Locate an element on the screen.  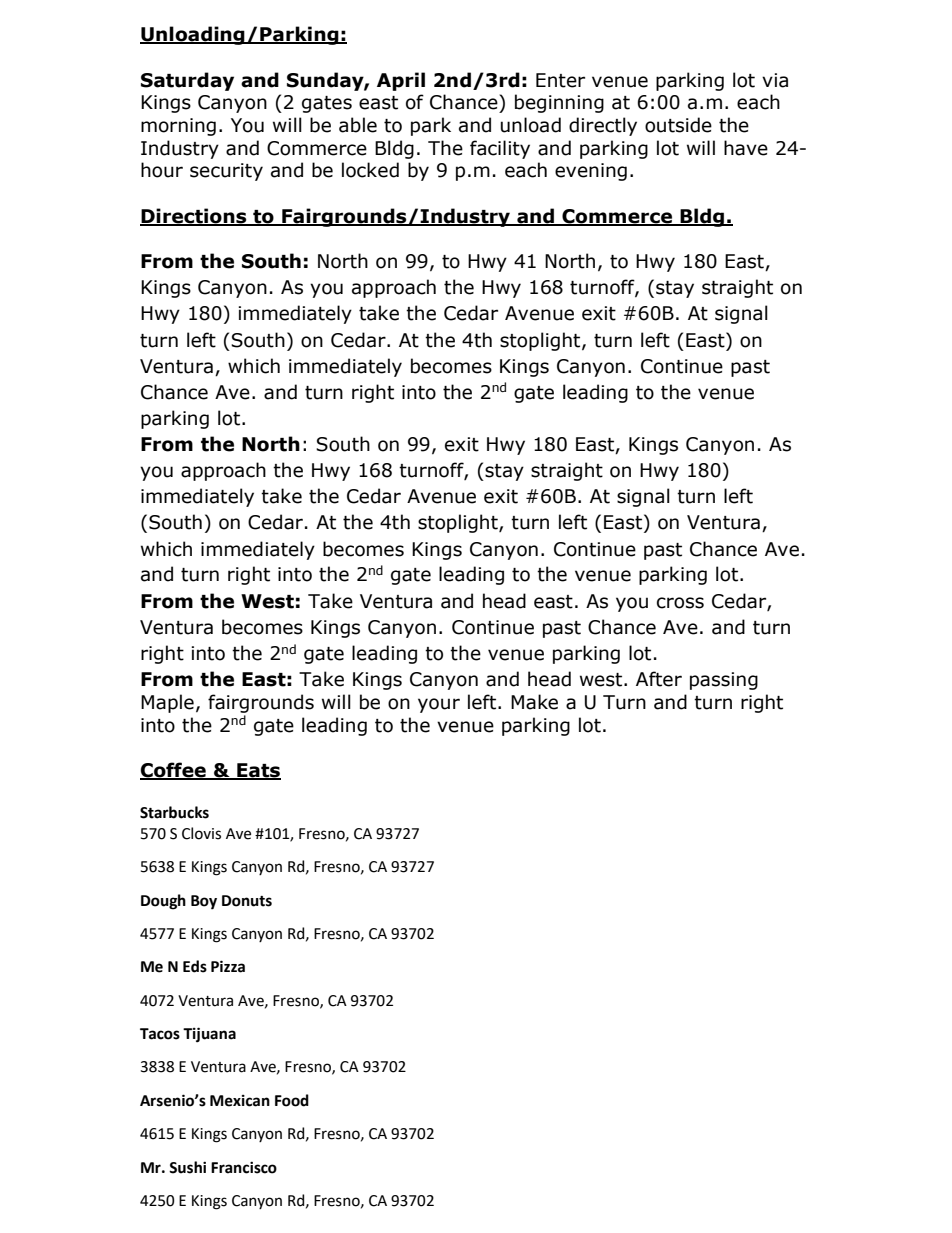
outside is located at coordinates (678, 125).
